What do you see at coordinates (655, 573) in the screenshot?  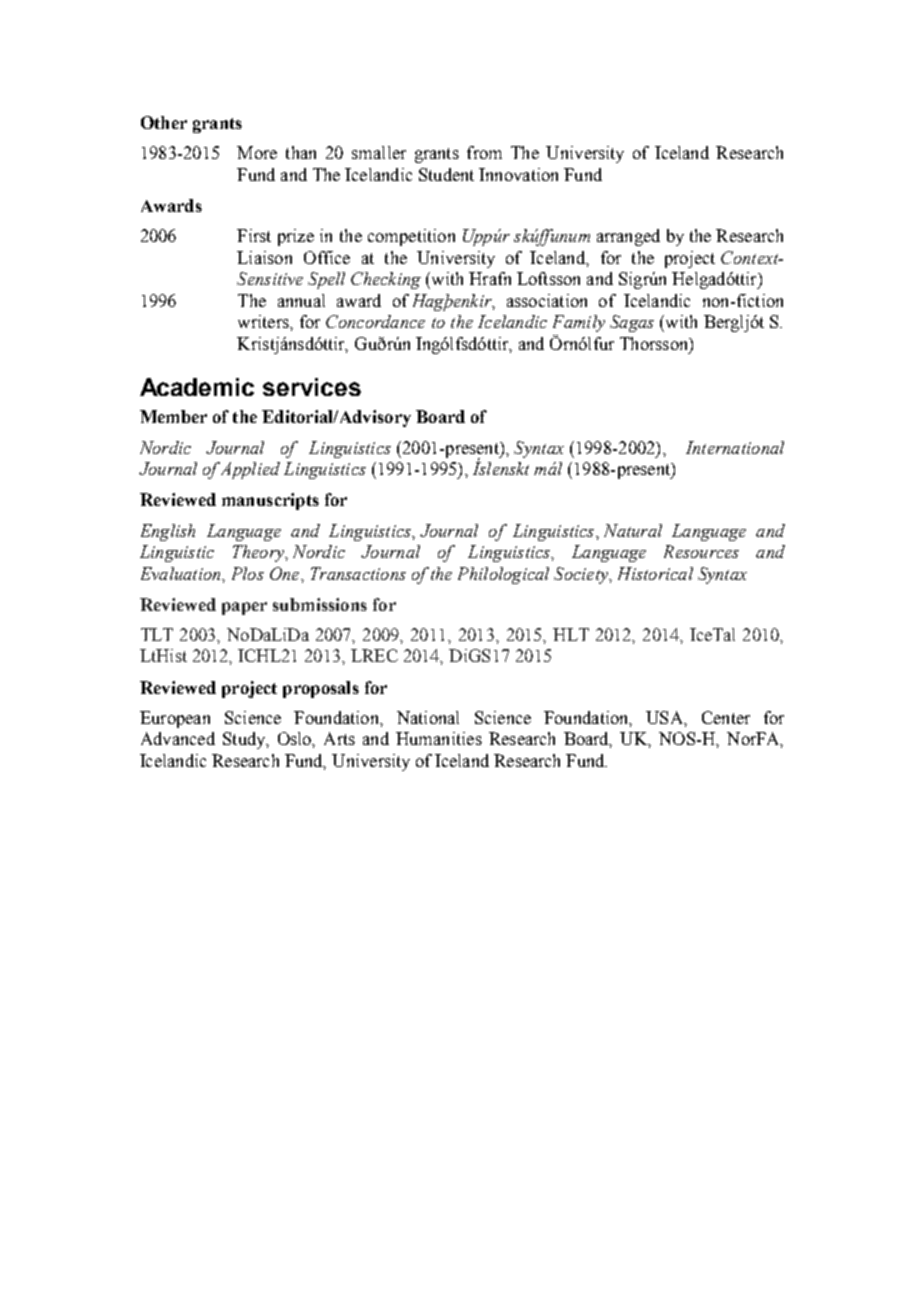 I see `Historical` at bounding box center [655, 573].
